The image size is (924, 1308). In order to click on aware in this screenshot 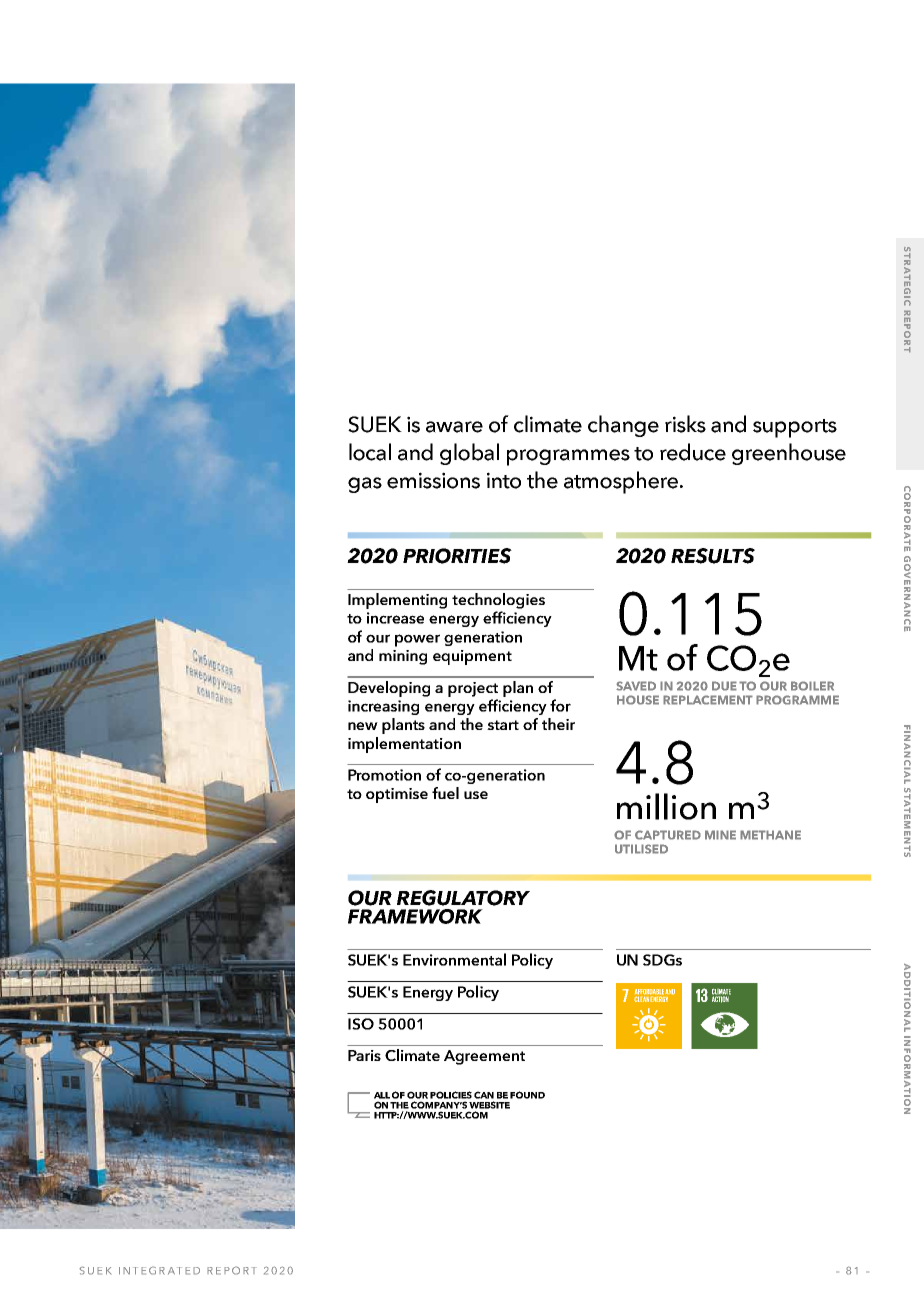, I will do `click(454, 427)`.
